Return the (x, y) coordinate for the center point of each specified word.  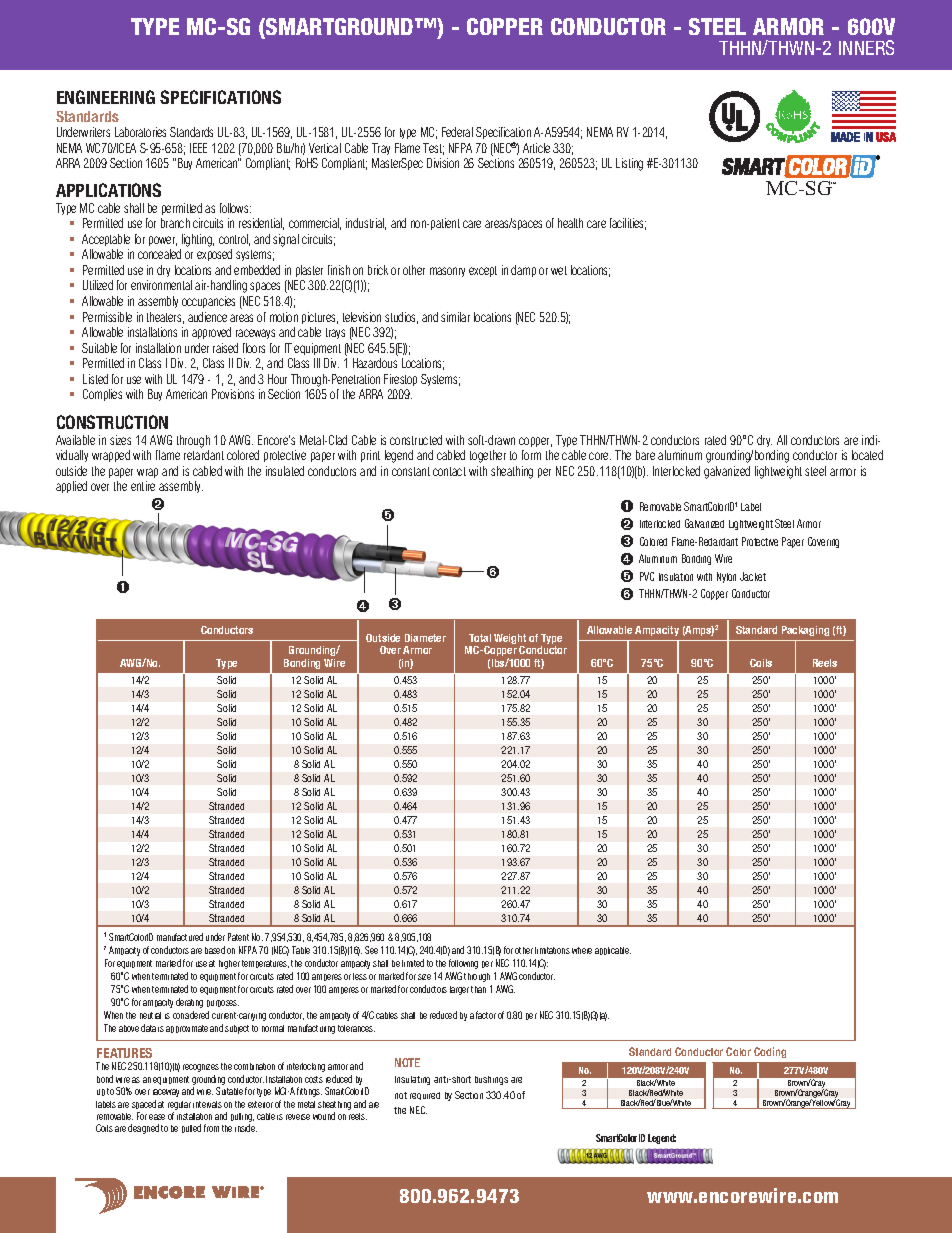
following (463, 964)
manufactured (180, 937)
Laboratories (140, 132)
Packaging (805, 631)
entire (143, 486)
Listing (629, 164)
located (867, 455)
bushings (491, 1080)
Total (480, 638)
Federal (457, 132)
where (582, 950)
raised (225, 348)
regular (179, 1105)
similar (455, 317)
